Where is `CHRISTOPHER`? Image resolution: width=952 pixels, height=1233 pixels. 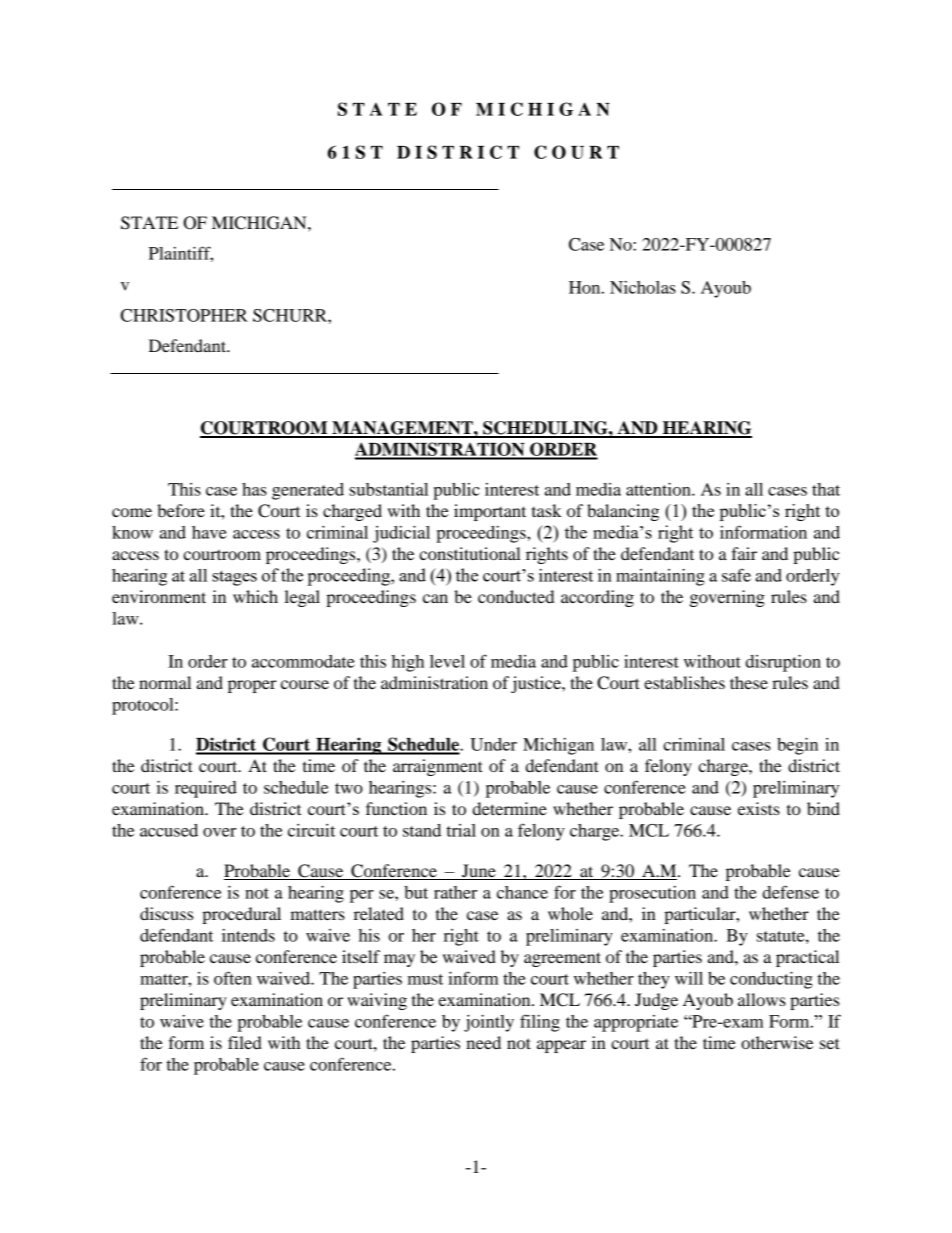
CHRISTOPHER is located at coordinates (184, 315).
